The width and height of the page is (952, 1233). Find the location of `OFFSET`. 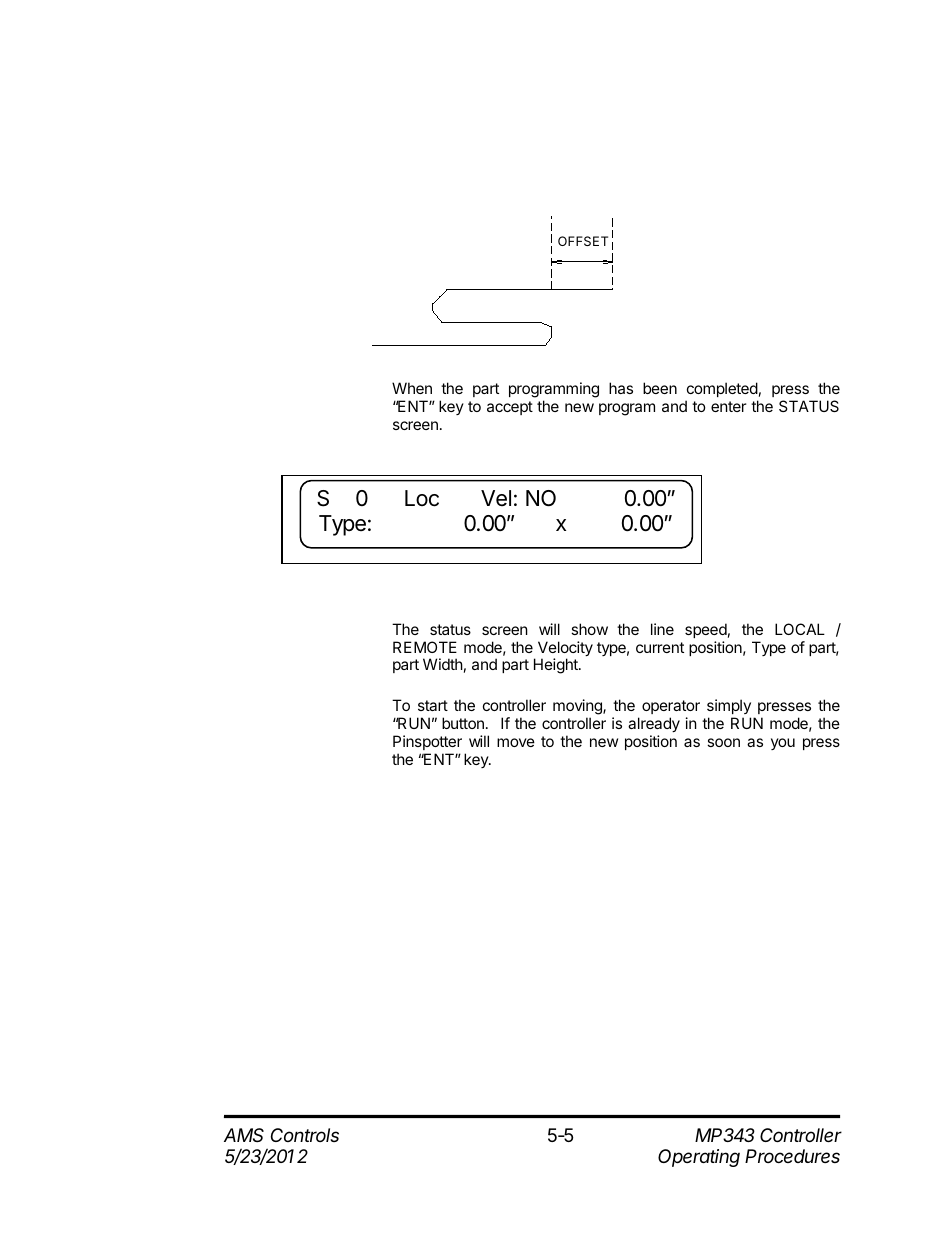

OFFSET is located at coordinates (583, 241).
